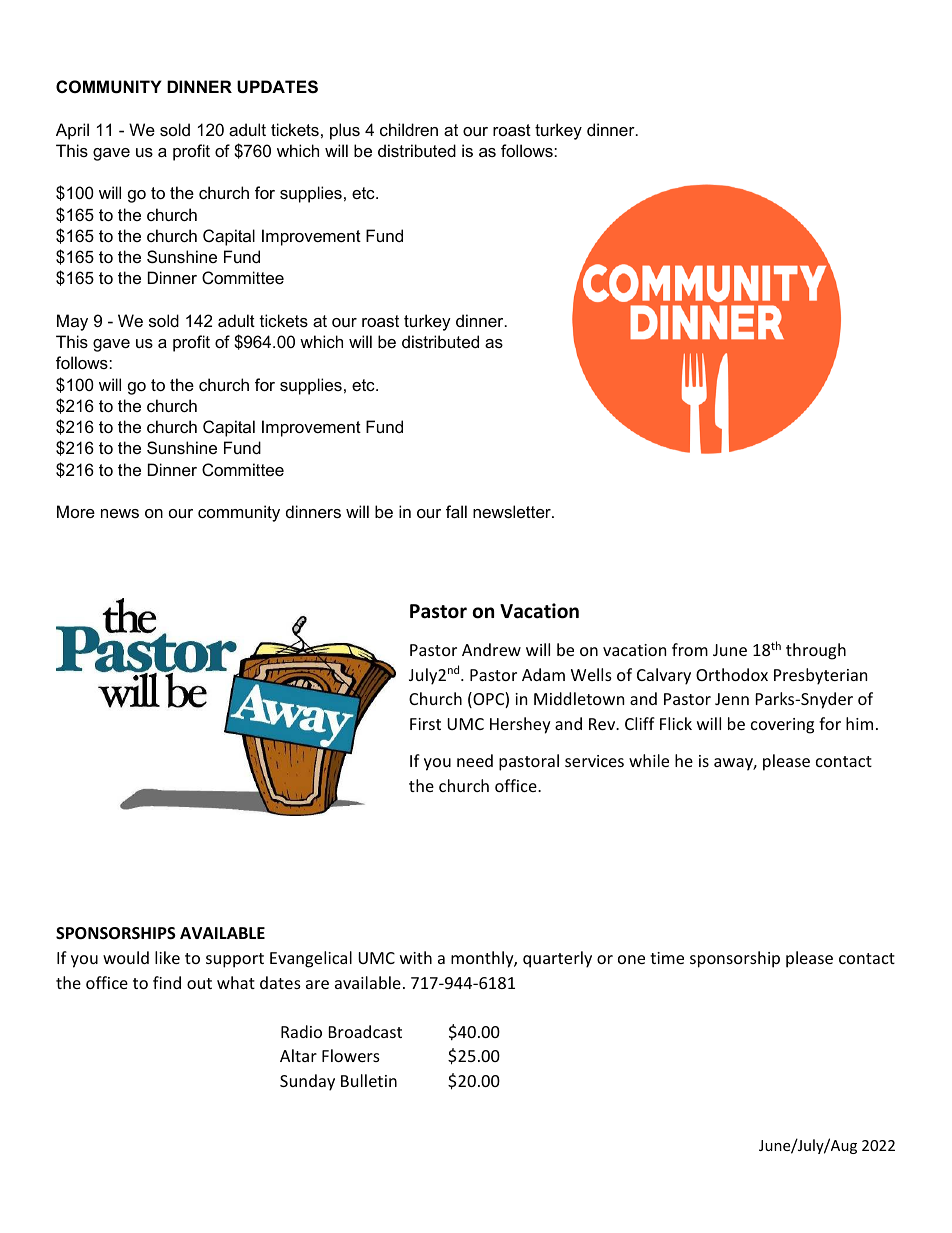 The image size is (952, 1233). I want to click on Bulletin, so click(369, 1080).
